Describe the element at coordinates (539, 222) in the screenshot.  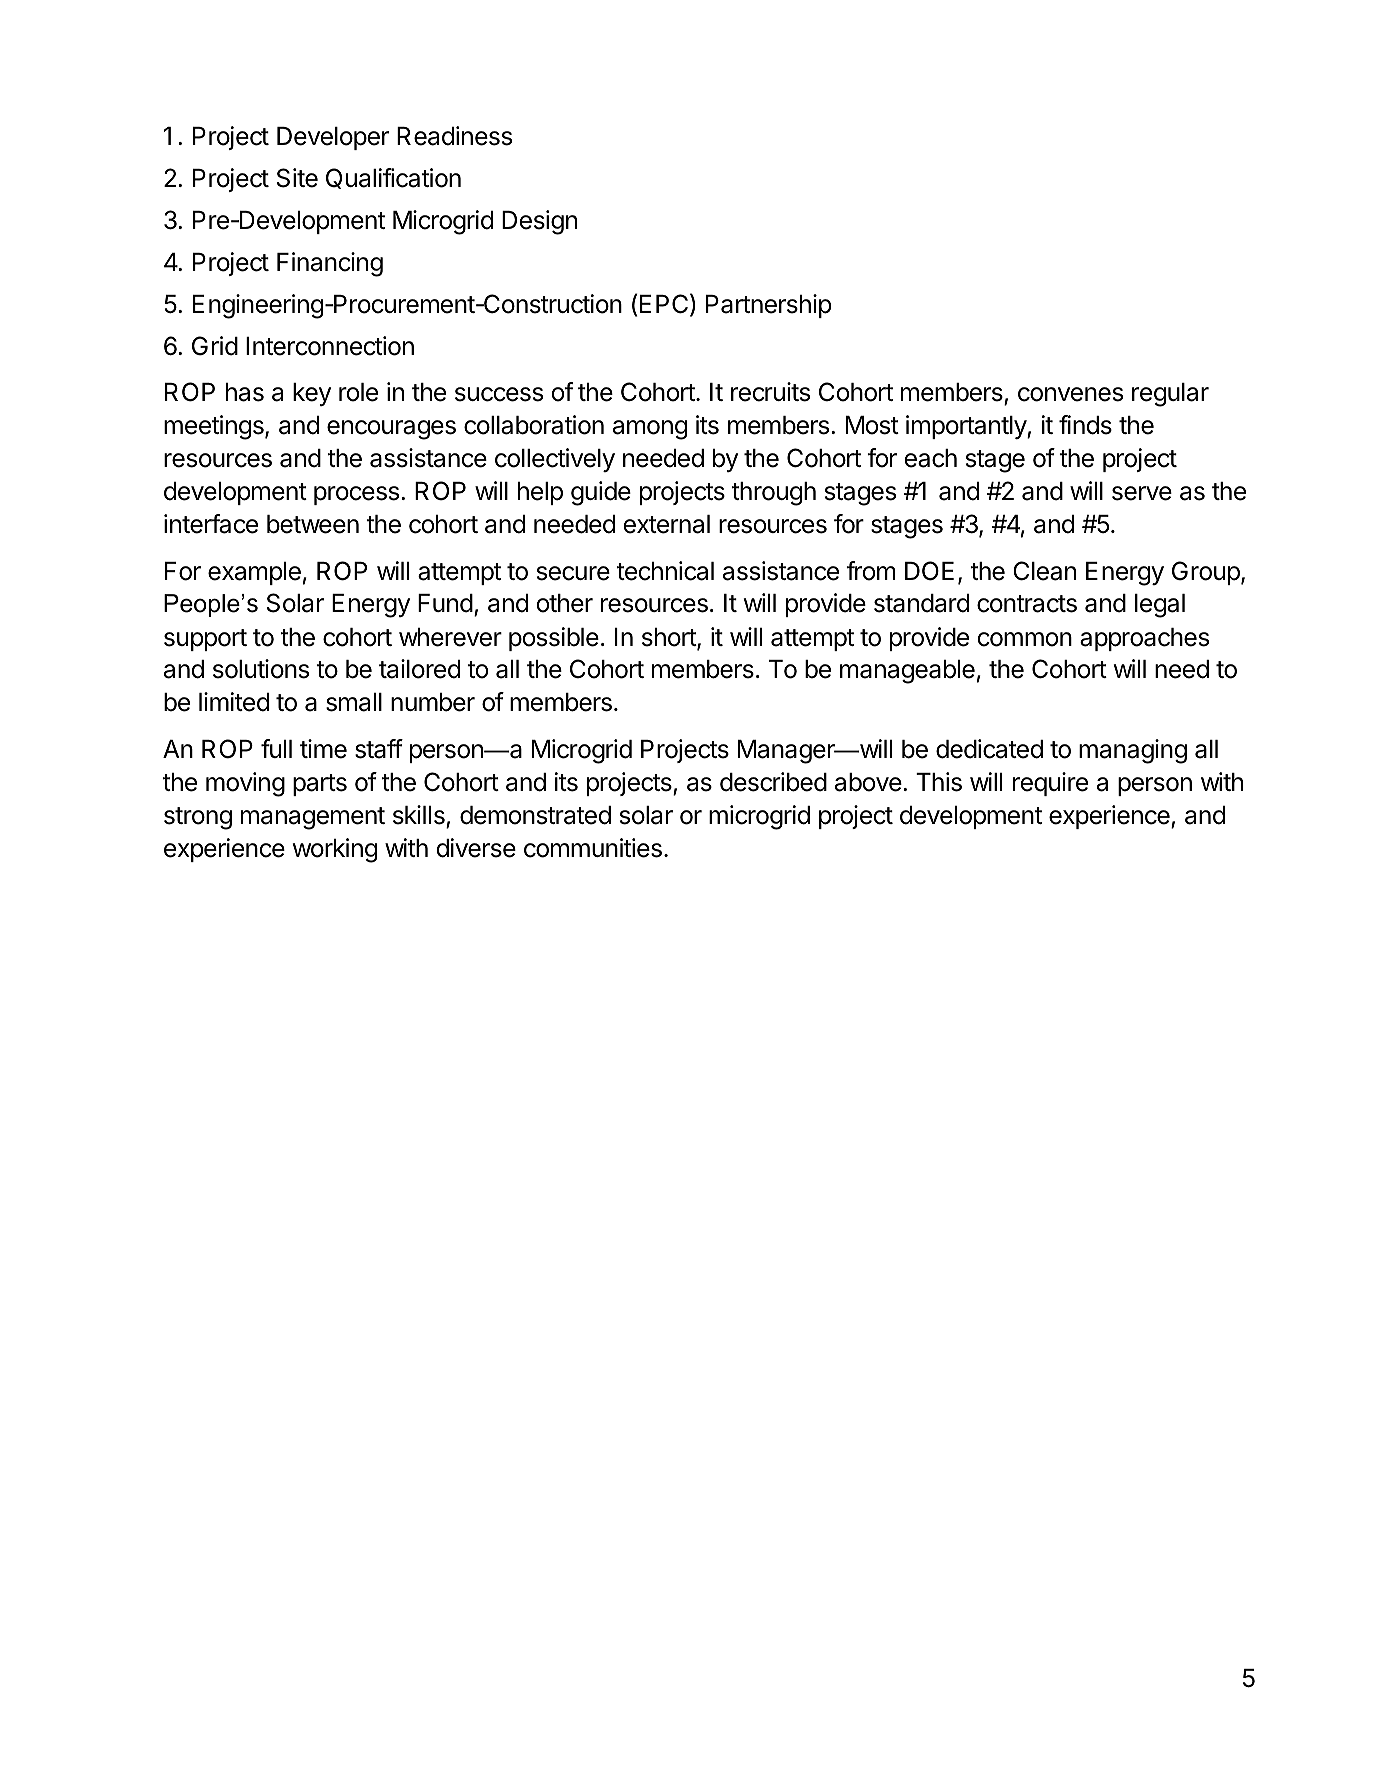
I see `Design` at that location.
